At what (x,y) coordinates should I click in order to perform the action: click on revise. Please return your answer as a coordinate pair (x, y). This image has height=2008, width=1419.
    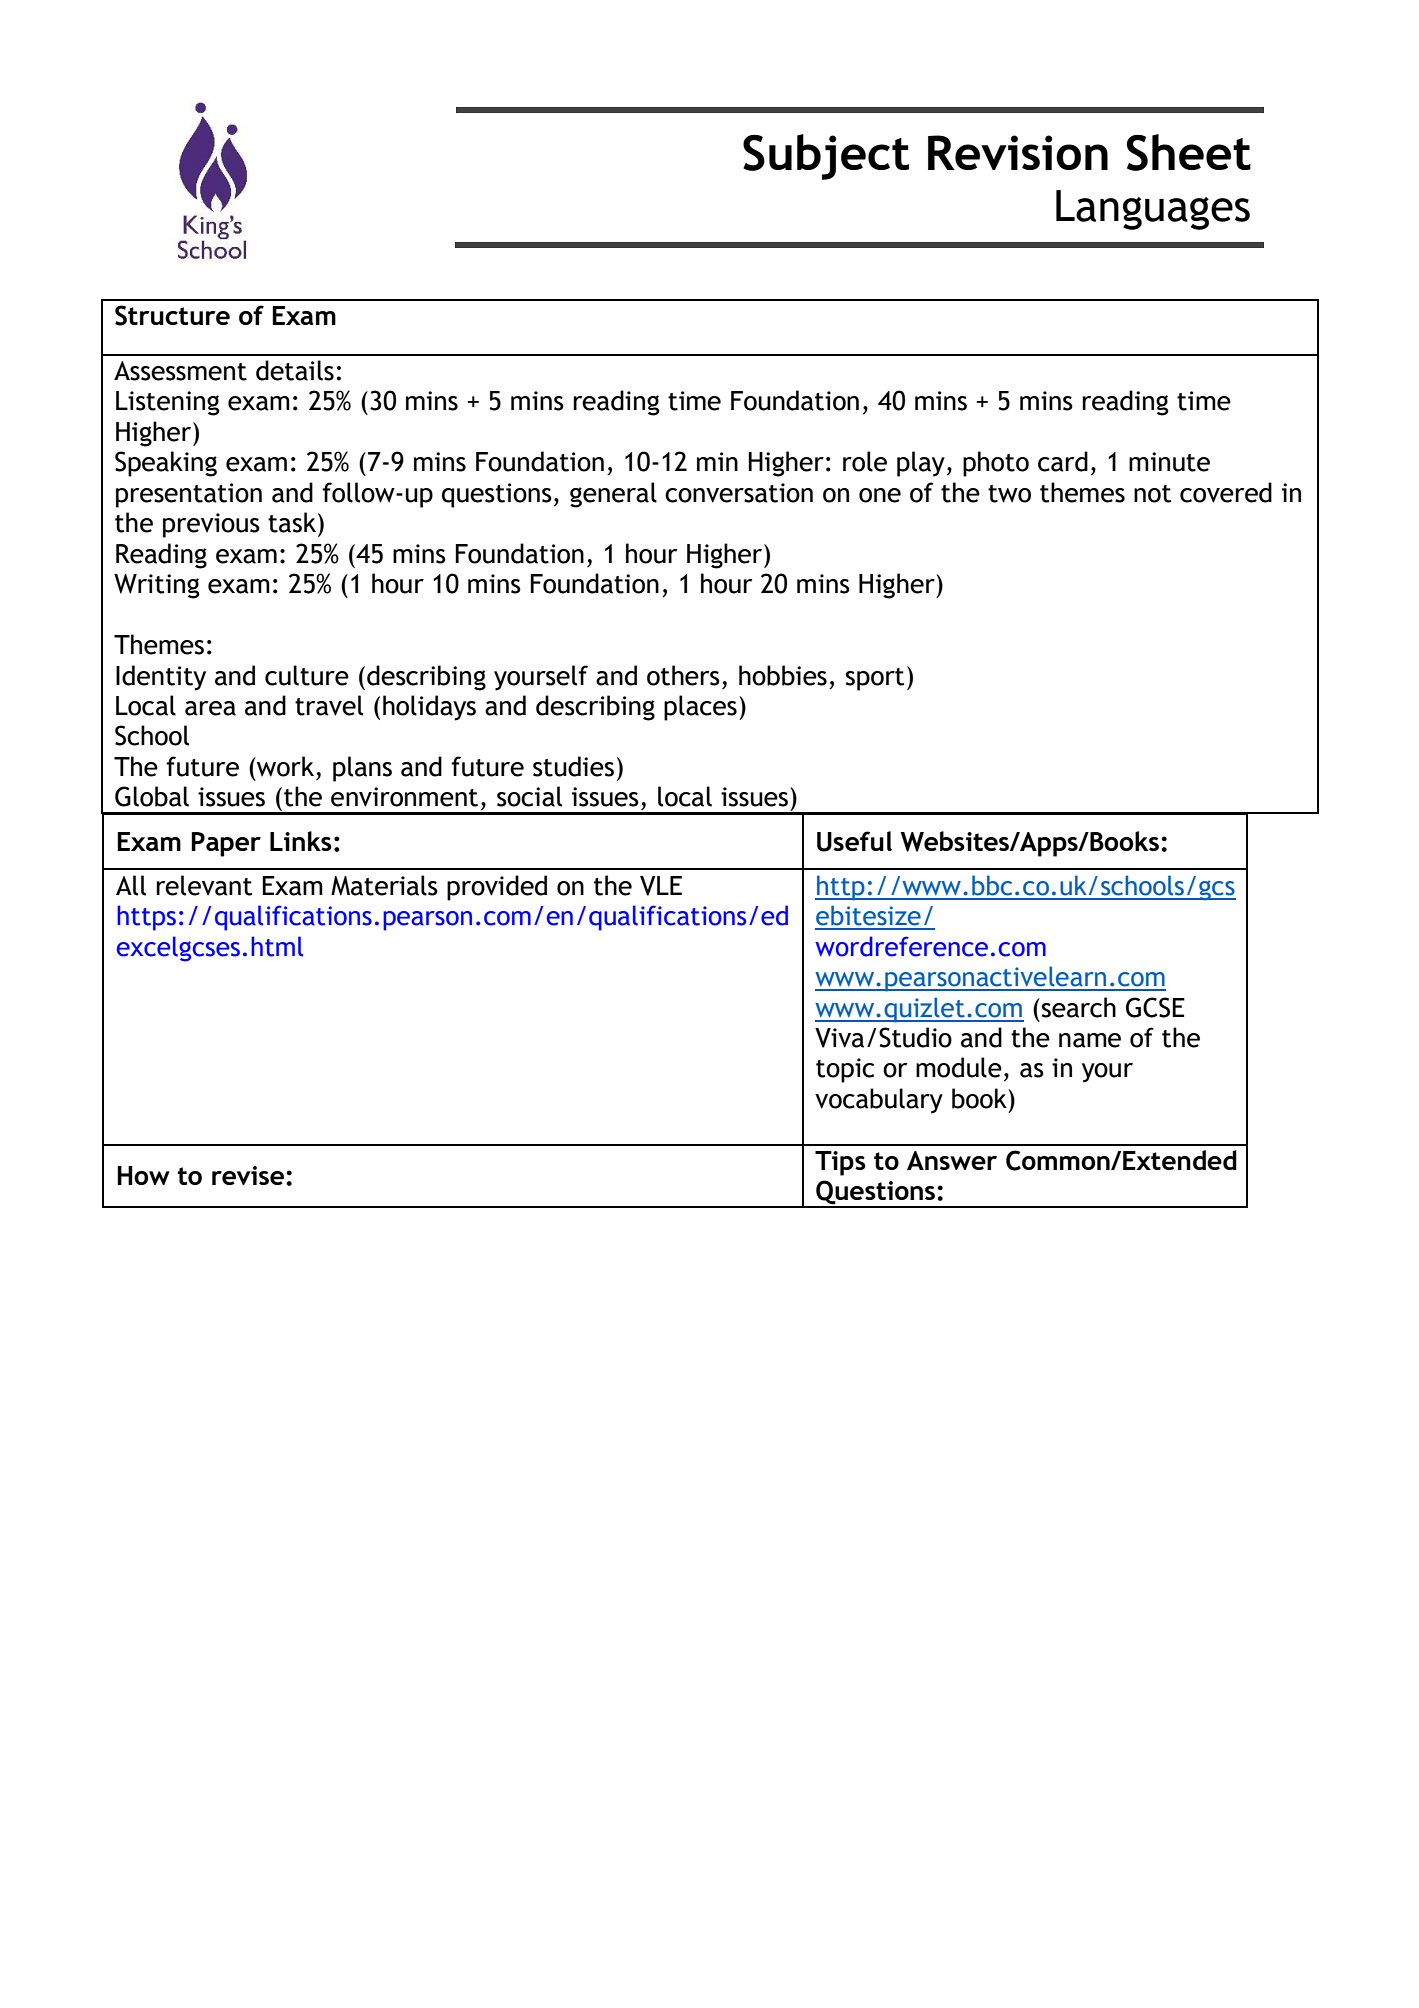
    Looking at the image, I should click on (249, 1175).
